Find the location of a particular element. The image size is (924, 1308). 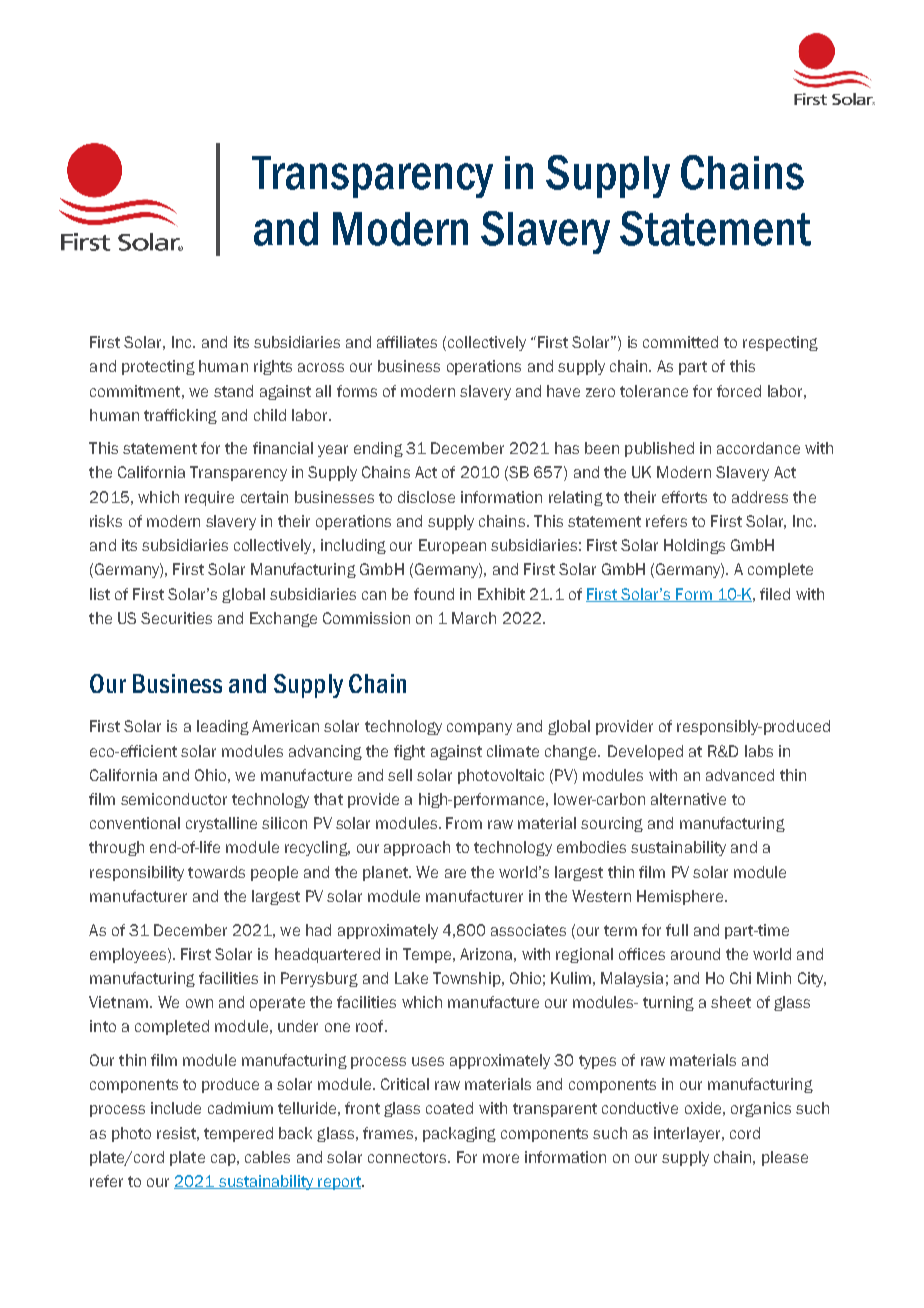

Holdings is located at coordinates (694, 546).
